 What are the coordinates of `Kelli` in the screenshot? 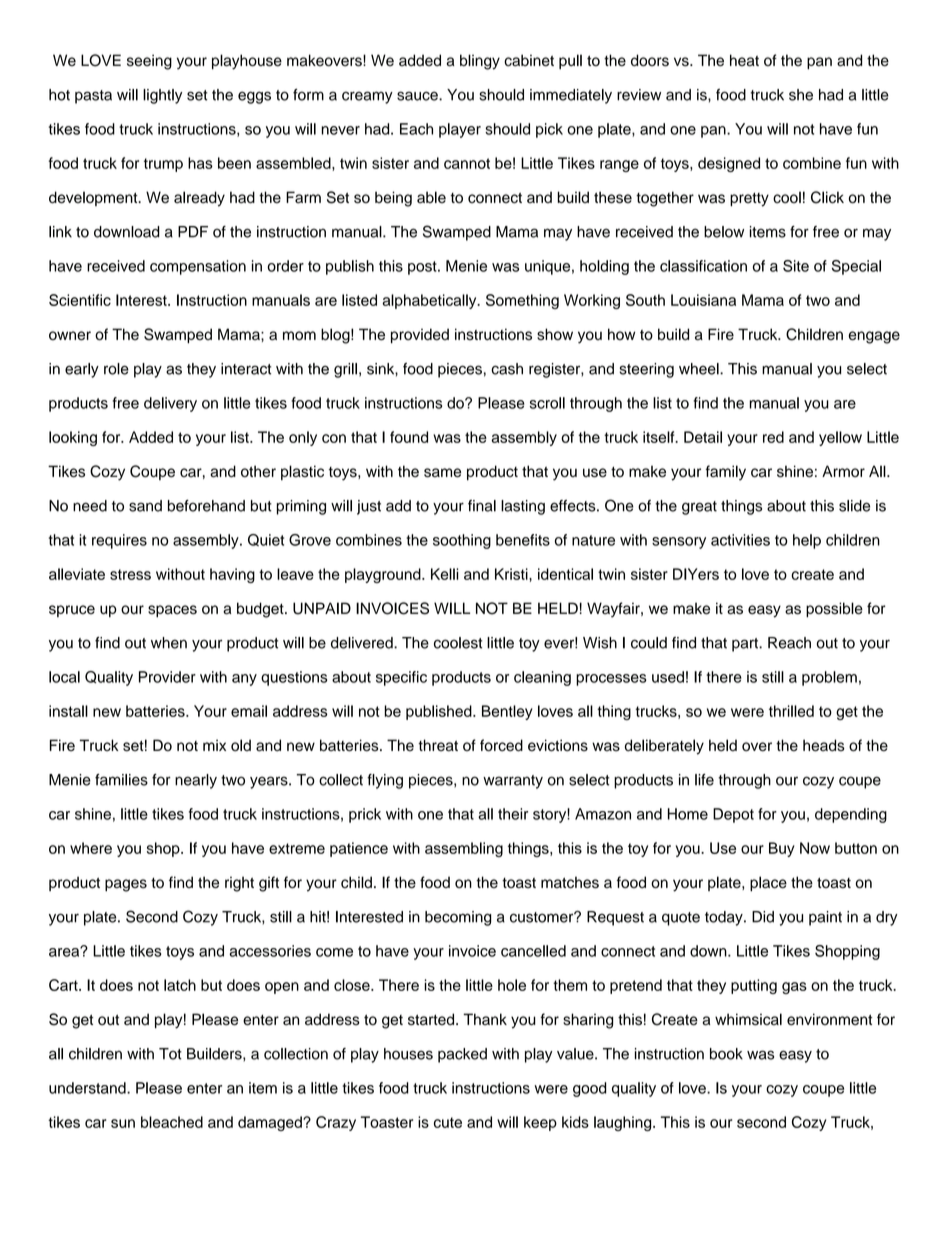 It's located at (445, 574).
